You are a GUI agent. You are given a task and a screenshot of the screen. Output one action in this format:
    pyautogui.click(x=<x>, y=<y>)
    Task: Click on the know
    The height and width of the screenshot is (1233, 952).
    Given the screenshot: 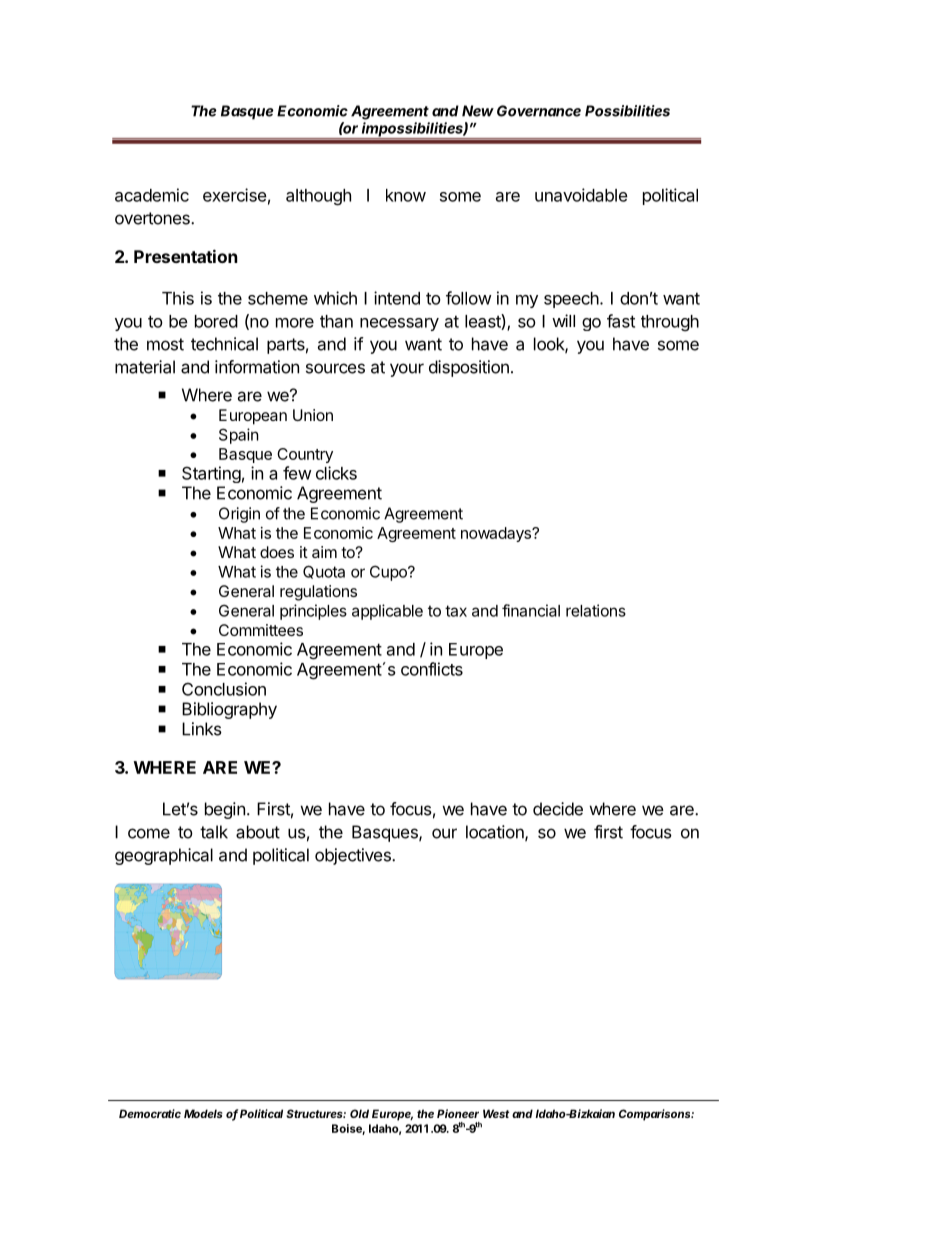 What is the action you would take?
    pyautogui.click(x=406, y=195)
